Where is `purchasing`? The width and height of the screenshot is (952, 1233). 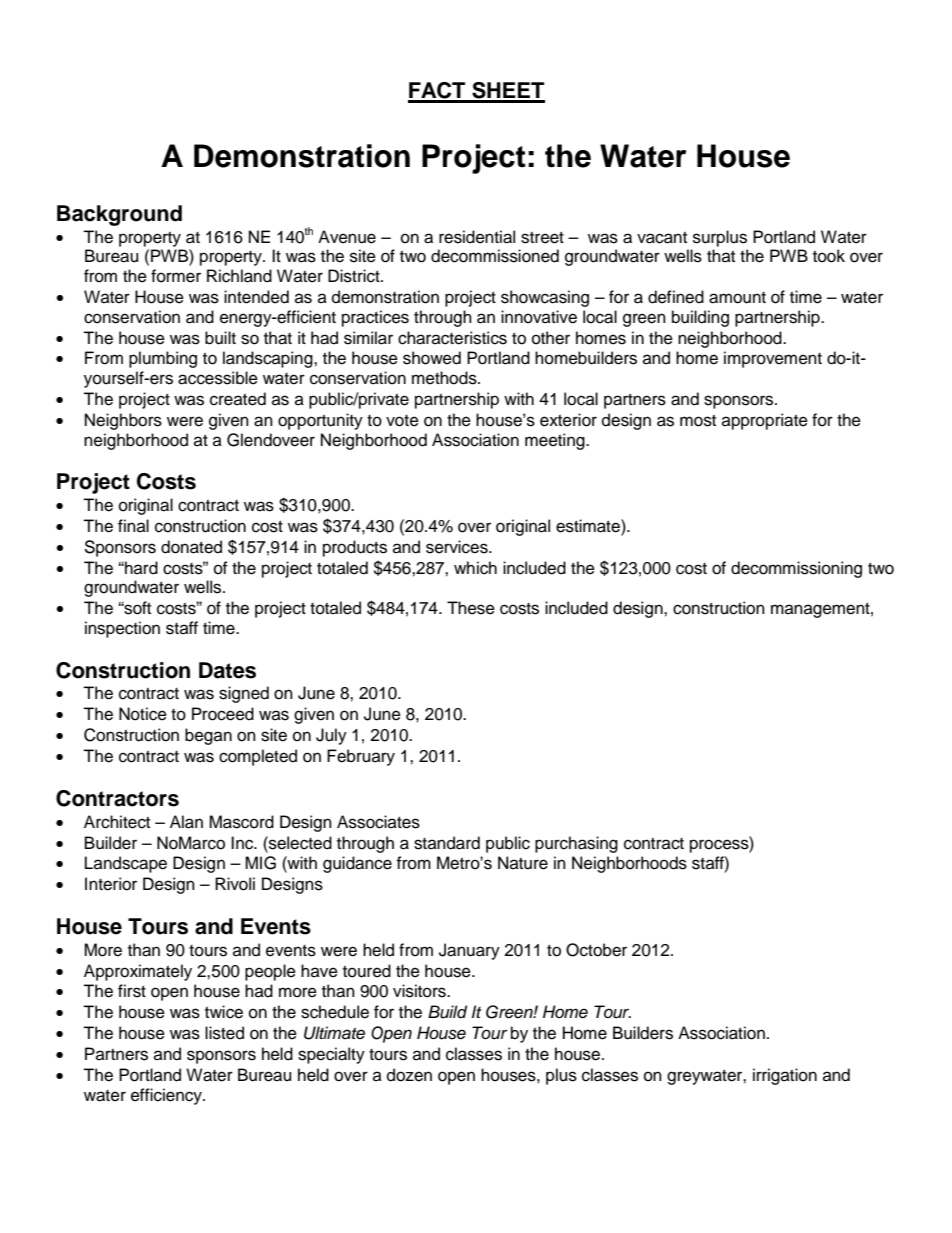 purchasing is located at coordinates (576, 844).
